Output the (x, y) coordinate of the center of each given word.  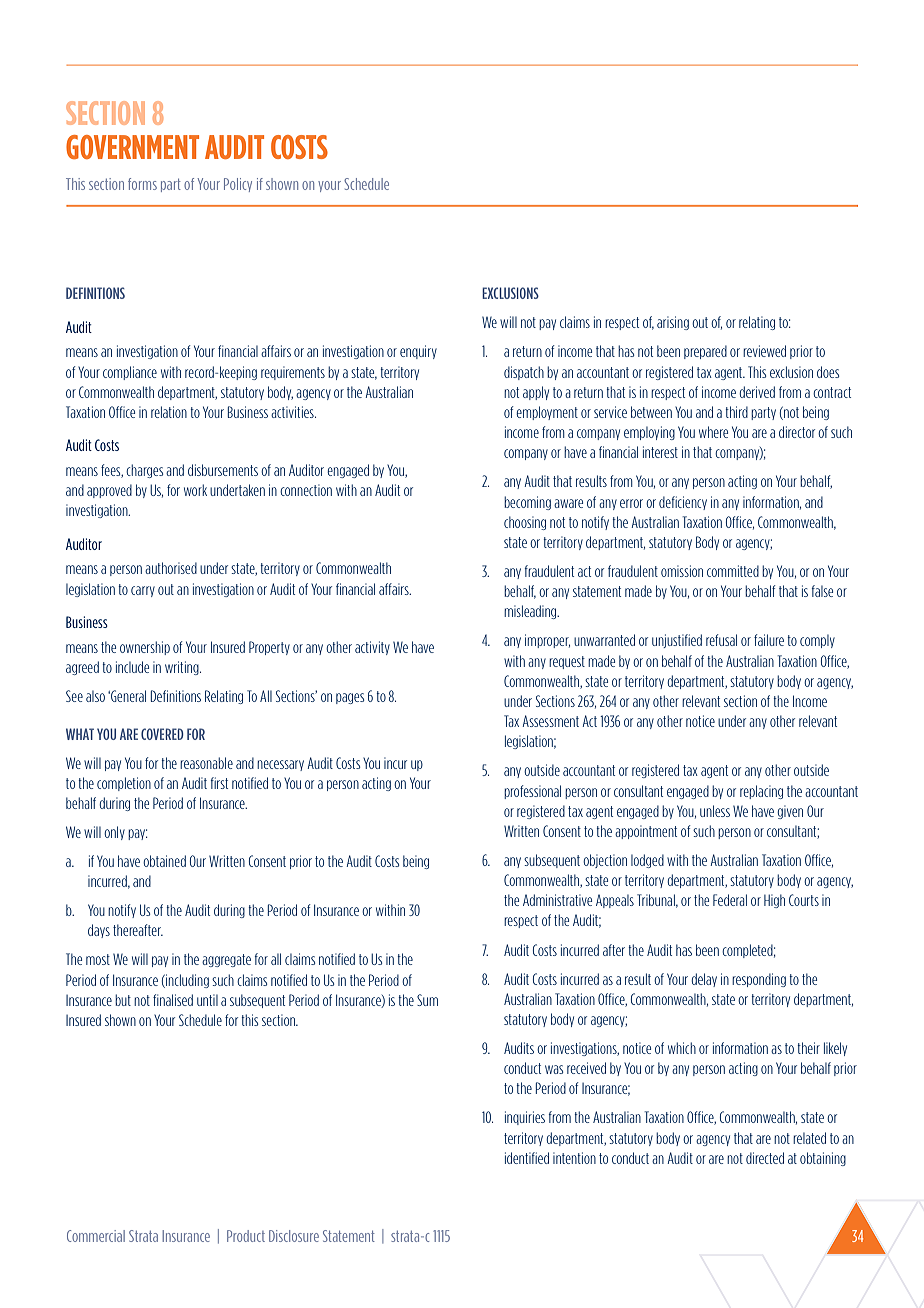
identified (527, 1158)
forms (142, 184)
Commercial (96, 1236)
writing (183, 668)
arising (673, 323)
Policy (238, 185)
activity (372, 648)
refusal (721, 640)
